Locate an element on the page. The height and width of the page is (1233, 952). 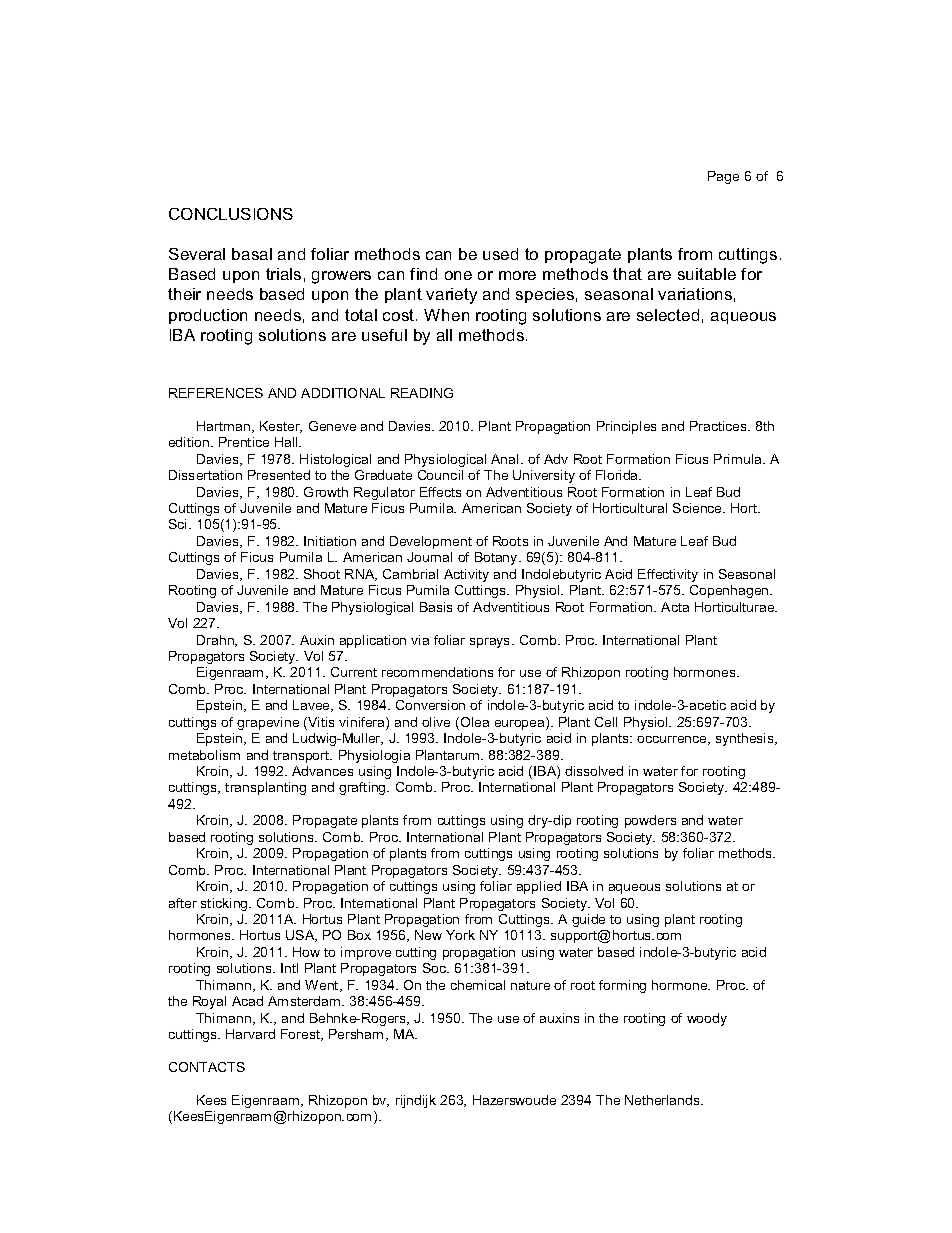
Presented is located at coordinates (279, 475).
